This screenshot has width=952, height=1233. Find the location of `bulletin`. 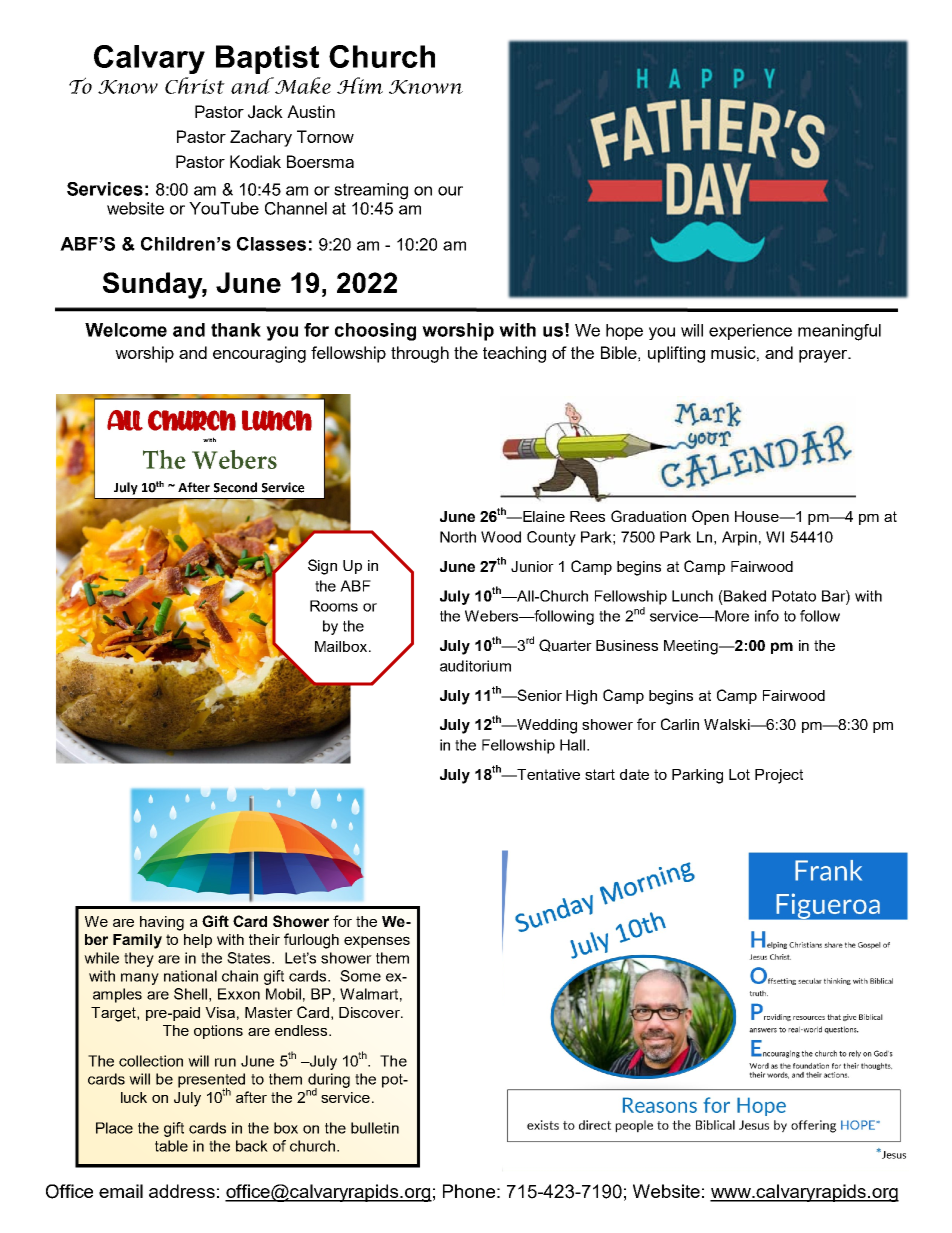

bulletin is located at coordinates (375, 1128).
